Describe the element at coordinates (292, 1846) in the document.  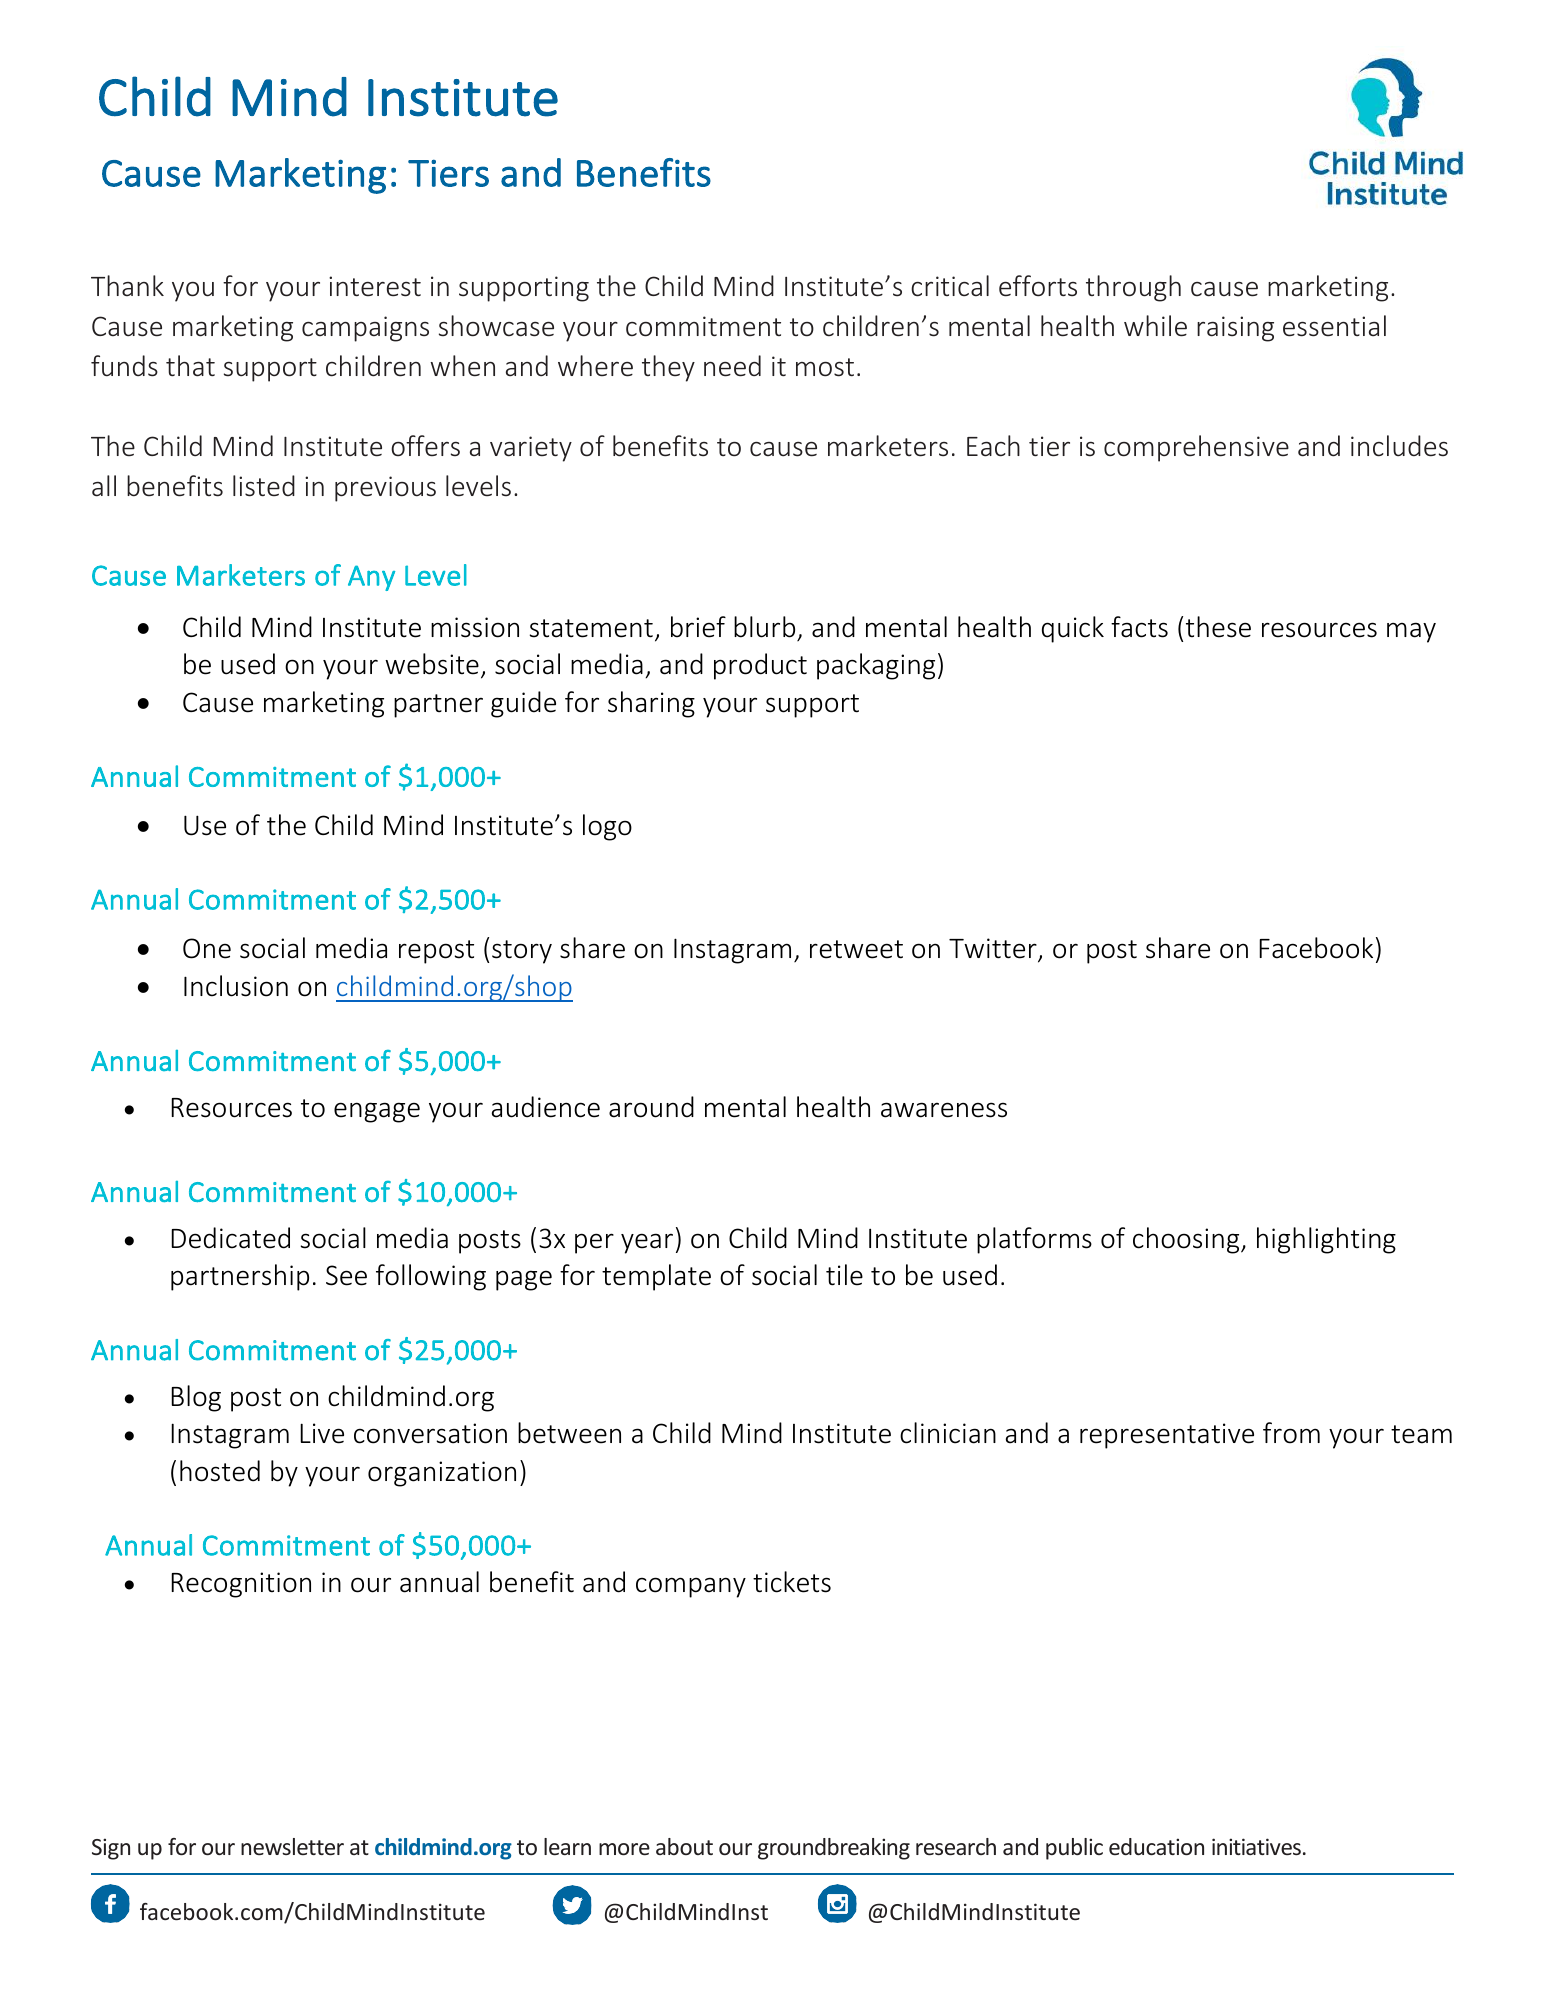
I see `newsletter` at that location.
